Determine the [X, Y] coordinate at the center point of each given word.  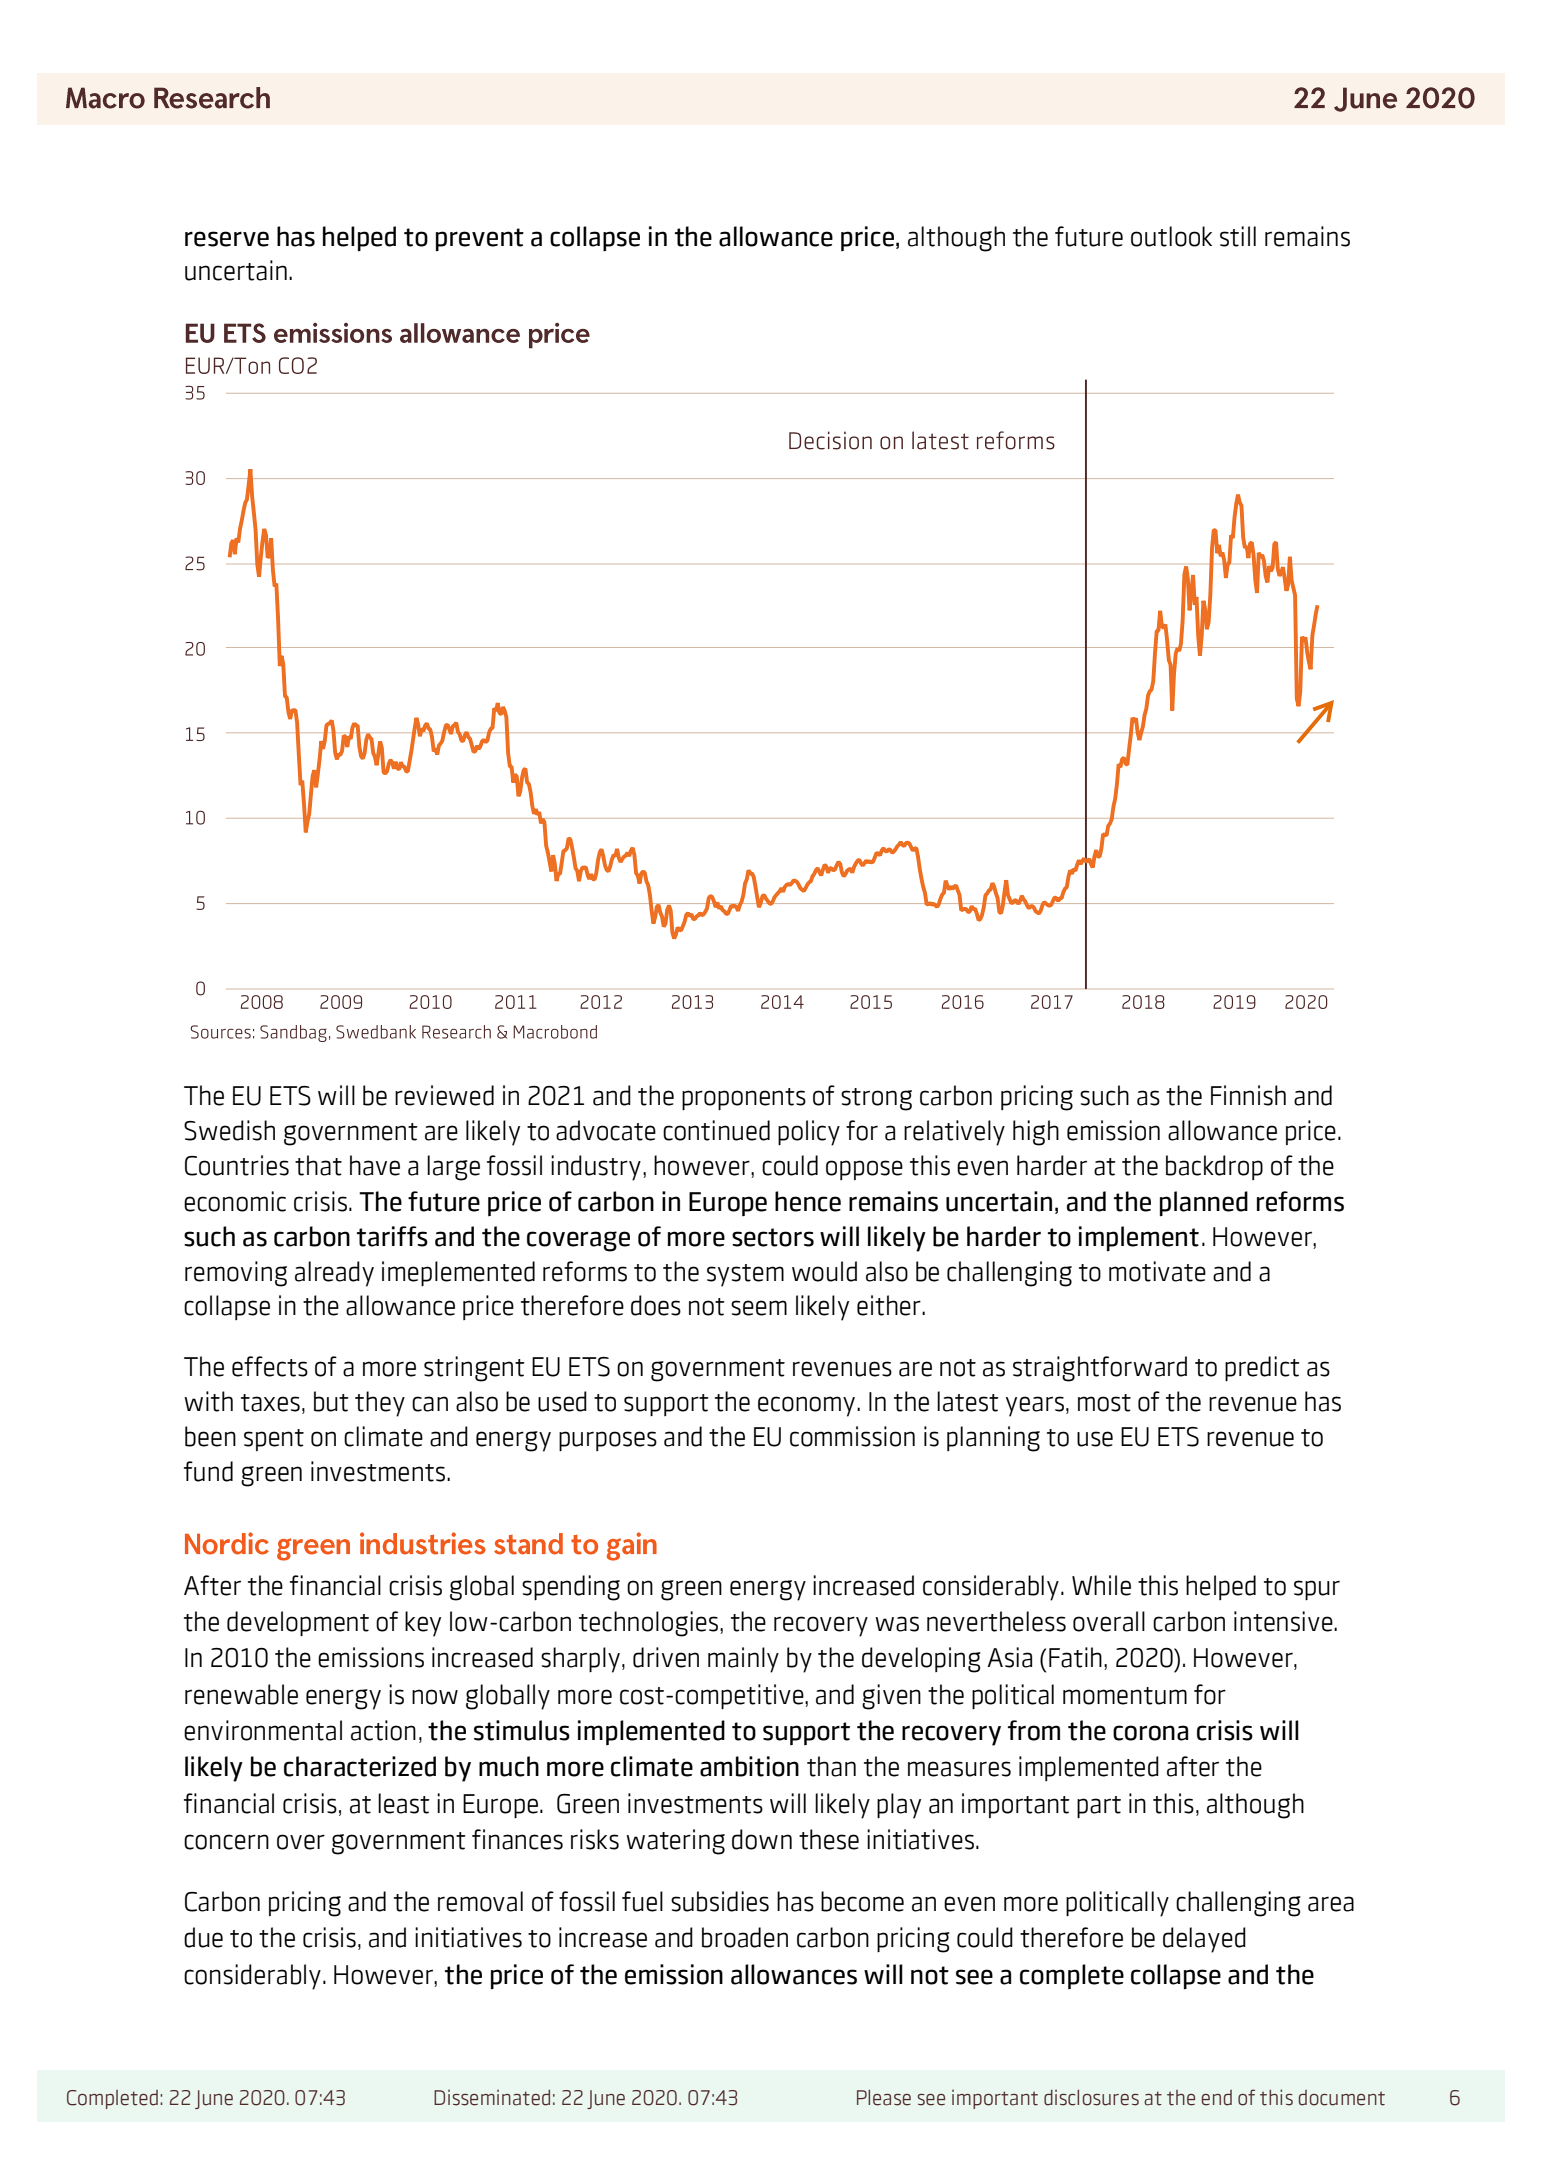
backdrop [1214, 1167]
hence [808, 1201]
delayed [1204, 1940]
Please [884, 2098]
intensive [1284, 1621]
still [1238, 236]
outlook [1171, 236]
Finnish [1248, 1095]
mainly [743, 1660]
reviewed [444, 1095]
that [318, 1165]
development [298, 1623]
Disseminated [492, 2097]
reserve [227, 239]
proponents [744, 1099]
